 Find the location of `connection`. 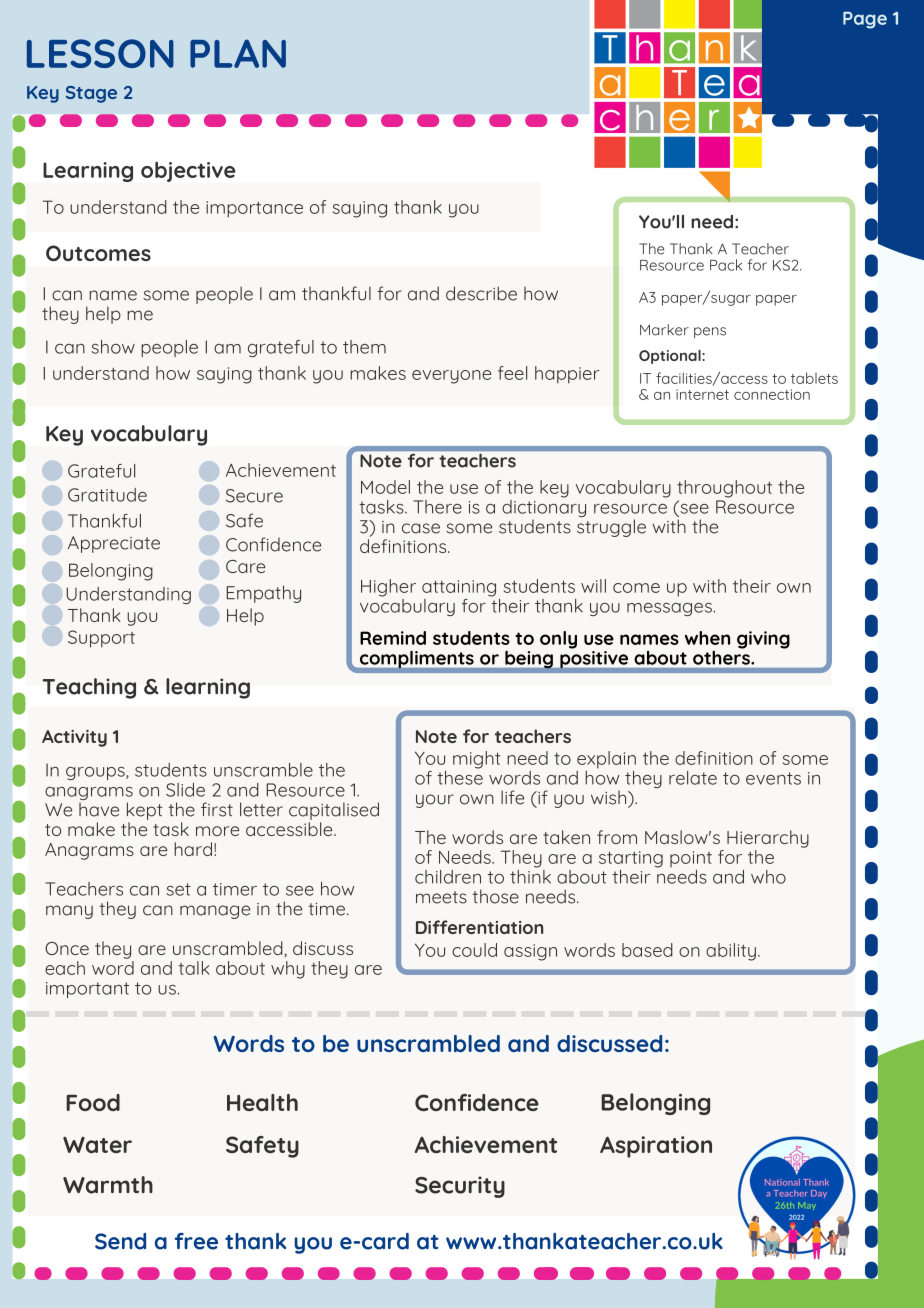

connection is located at coordinates (772, 394).
